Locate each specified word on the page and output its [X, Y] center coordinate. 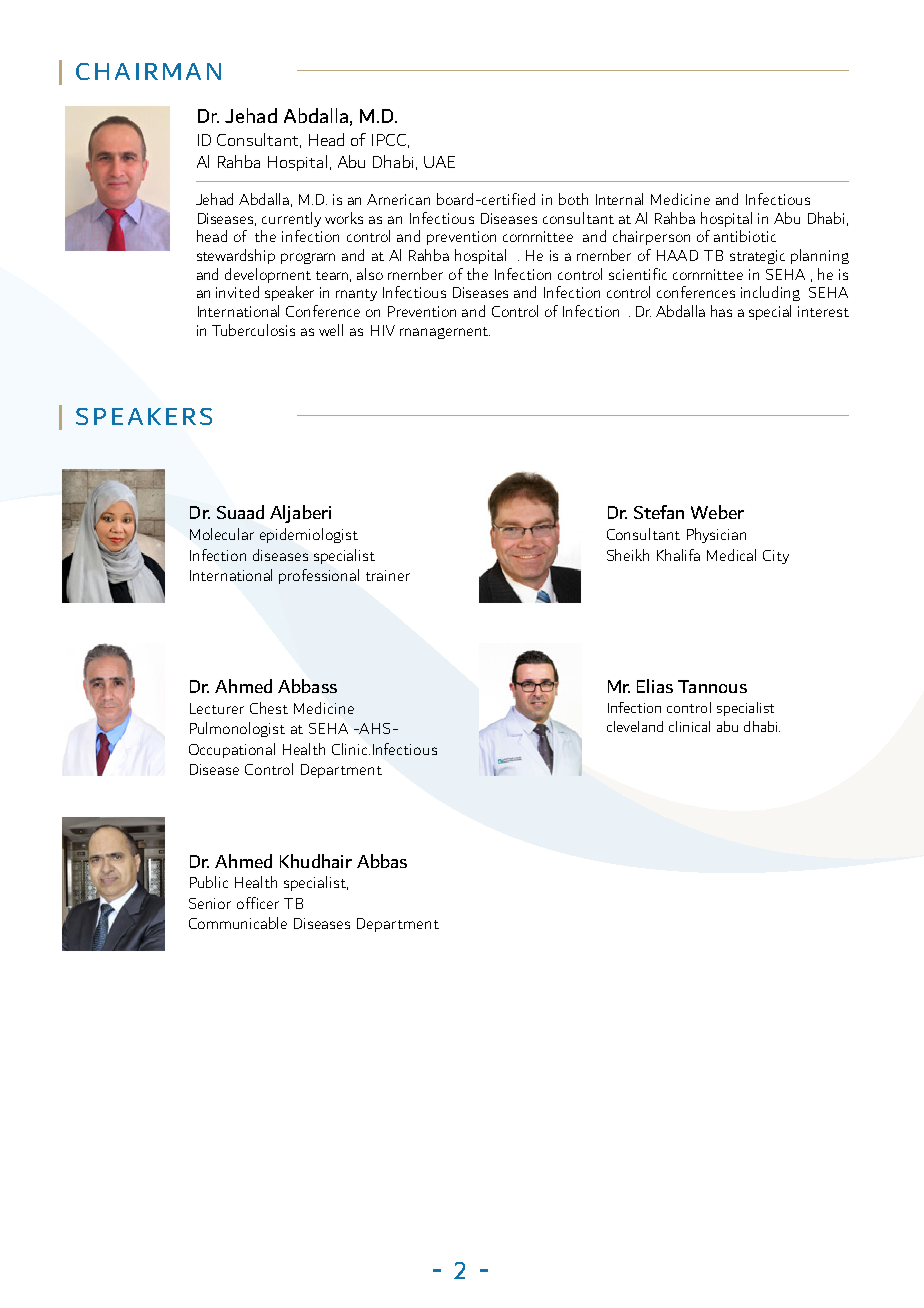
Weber [717, 512]
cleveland [635, 726]
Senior [210, 903]
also [370, 274]
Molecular [222, 534]
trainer [388, 575]
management [445, 333]
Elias [655, 686]
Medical [731, 555]
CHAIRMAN [148, 71]
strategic [757, 257]
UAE [439, 162]
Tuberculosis [253, 330]
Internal [619, 199]
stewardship [236, 256]
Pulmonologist [237, 729]
